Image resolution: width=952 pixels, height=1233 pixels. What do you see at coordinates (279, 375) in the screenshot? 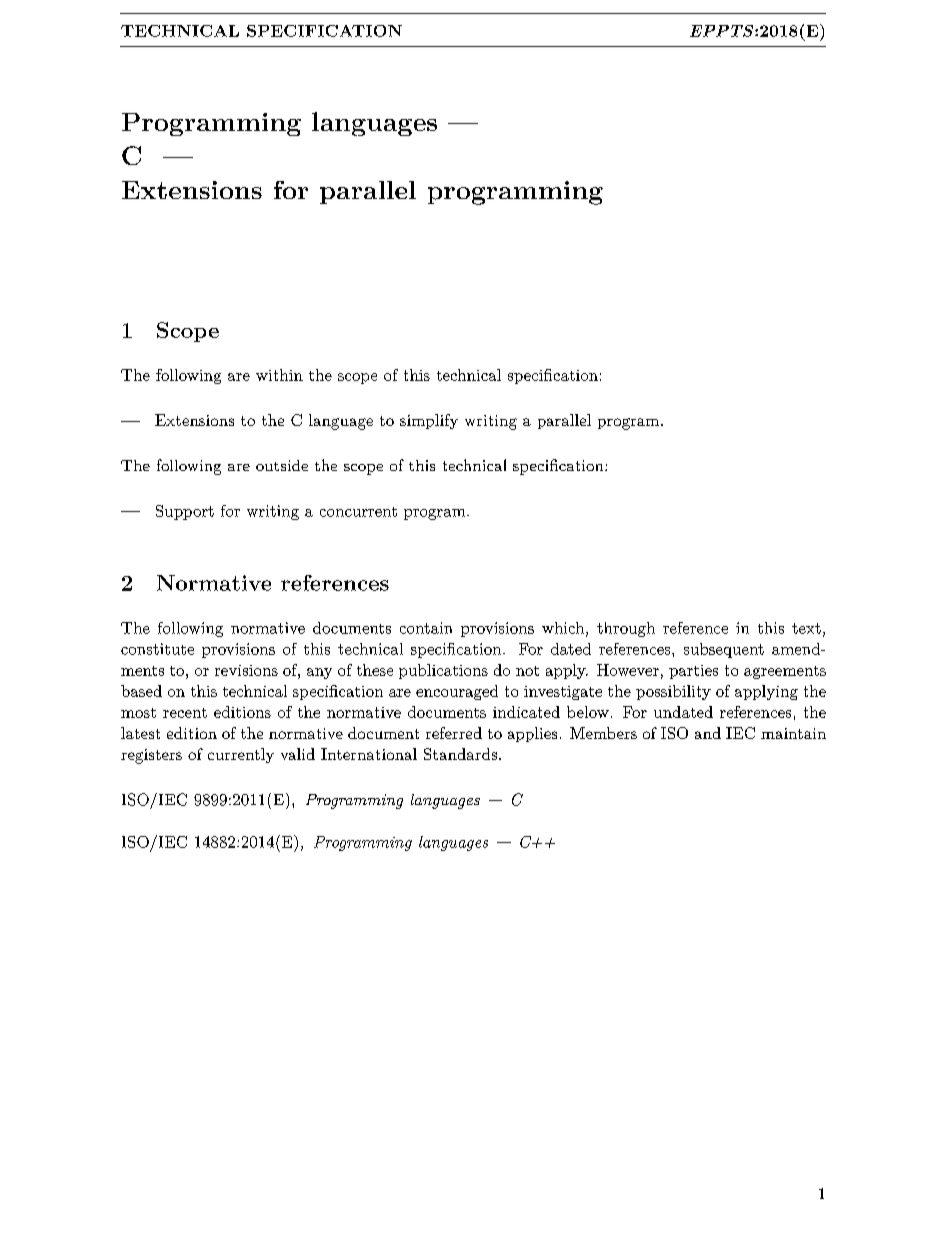
I see `within` at bounding box center [279, 375].
